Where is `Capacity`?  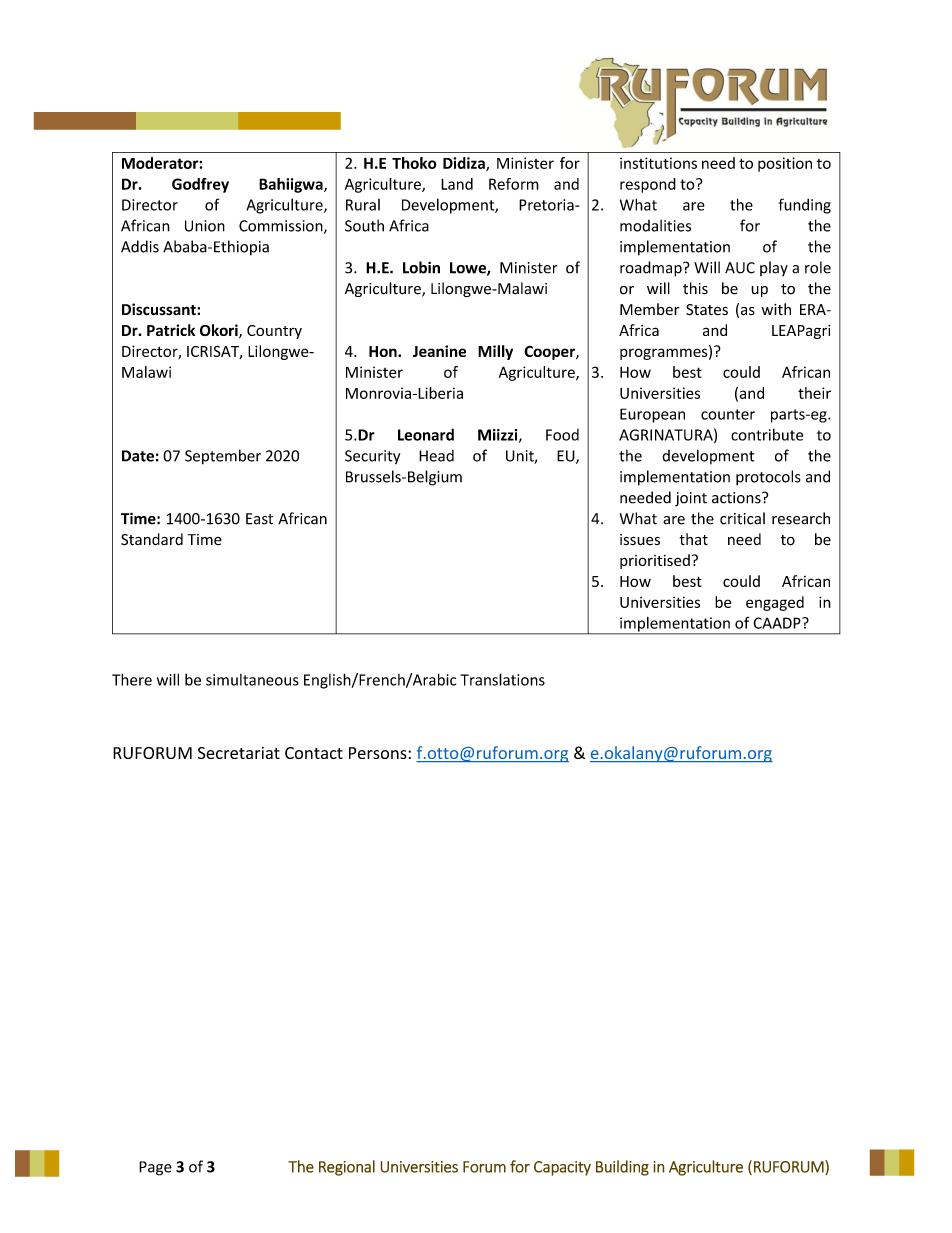
Capacity is located at coordinates (562, 1168).
